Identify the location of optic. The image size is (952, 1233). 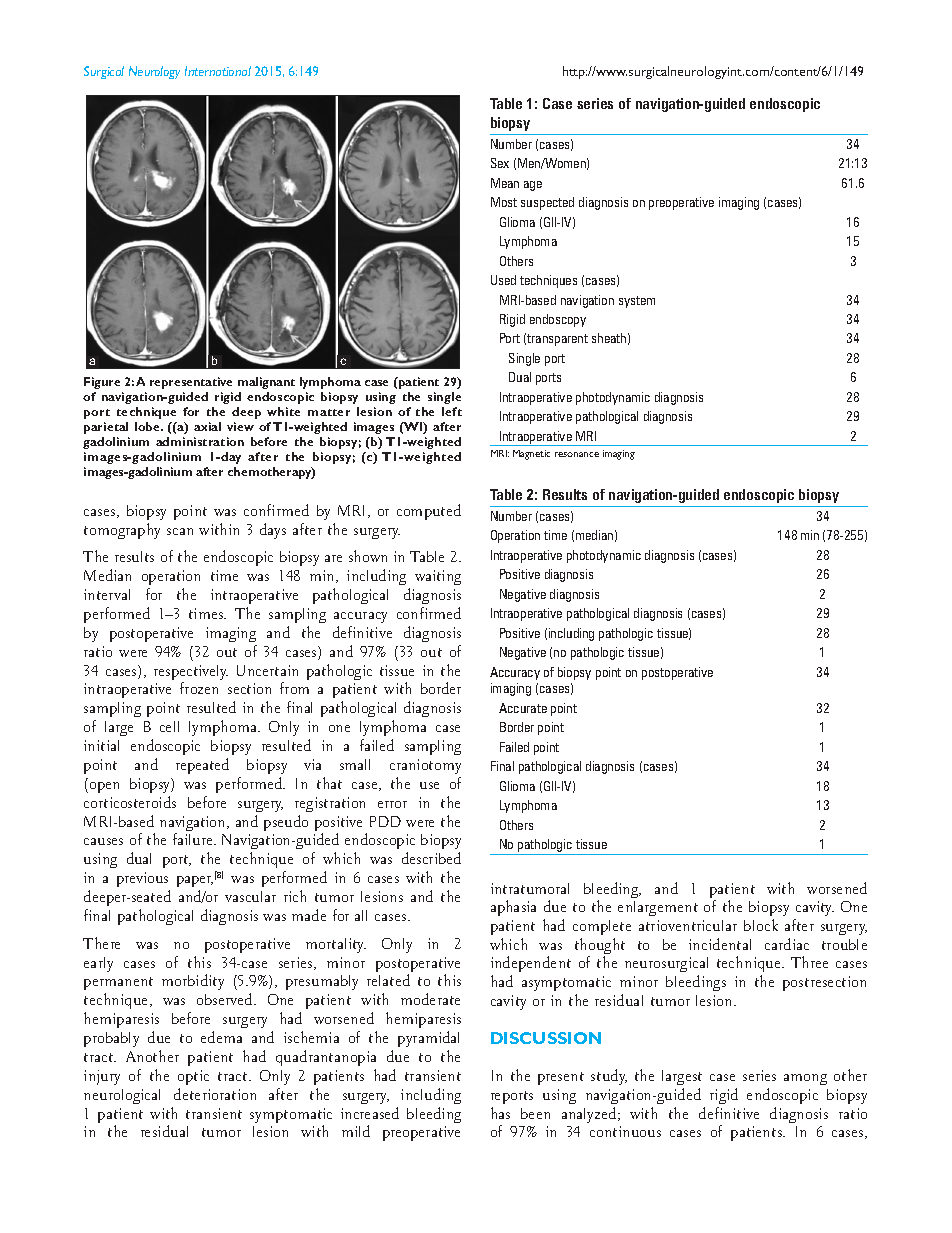
(193, 1077).
